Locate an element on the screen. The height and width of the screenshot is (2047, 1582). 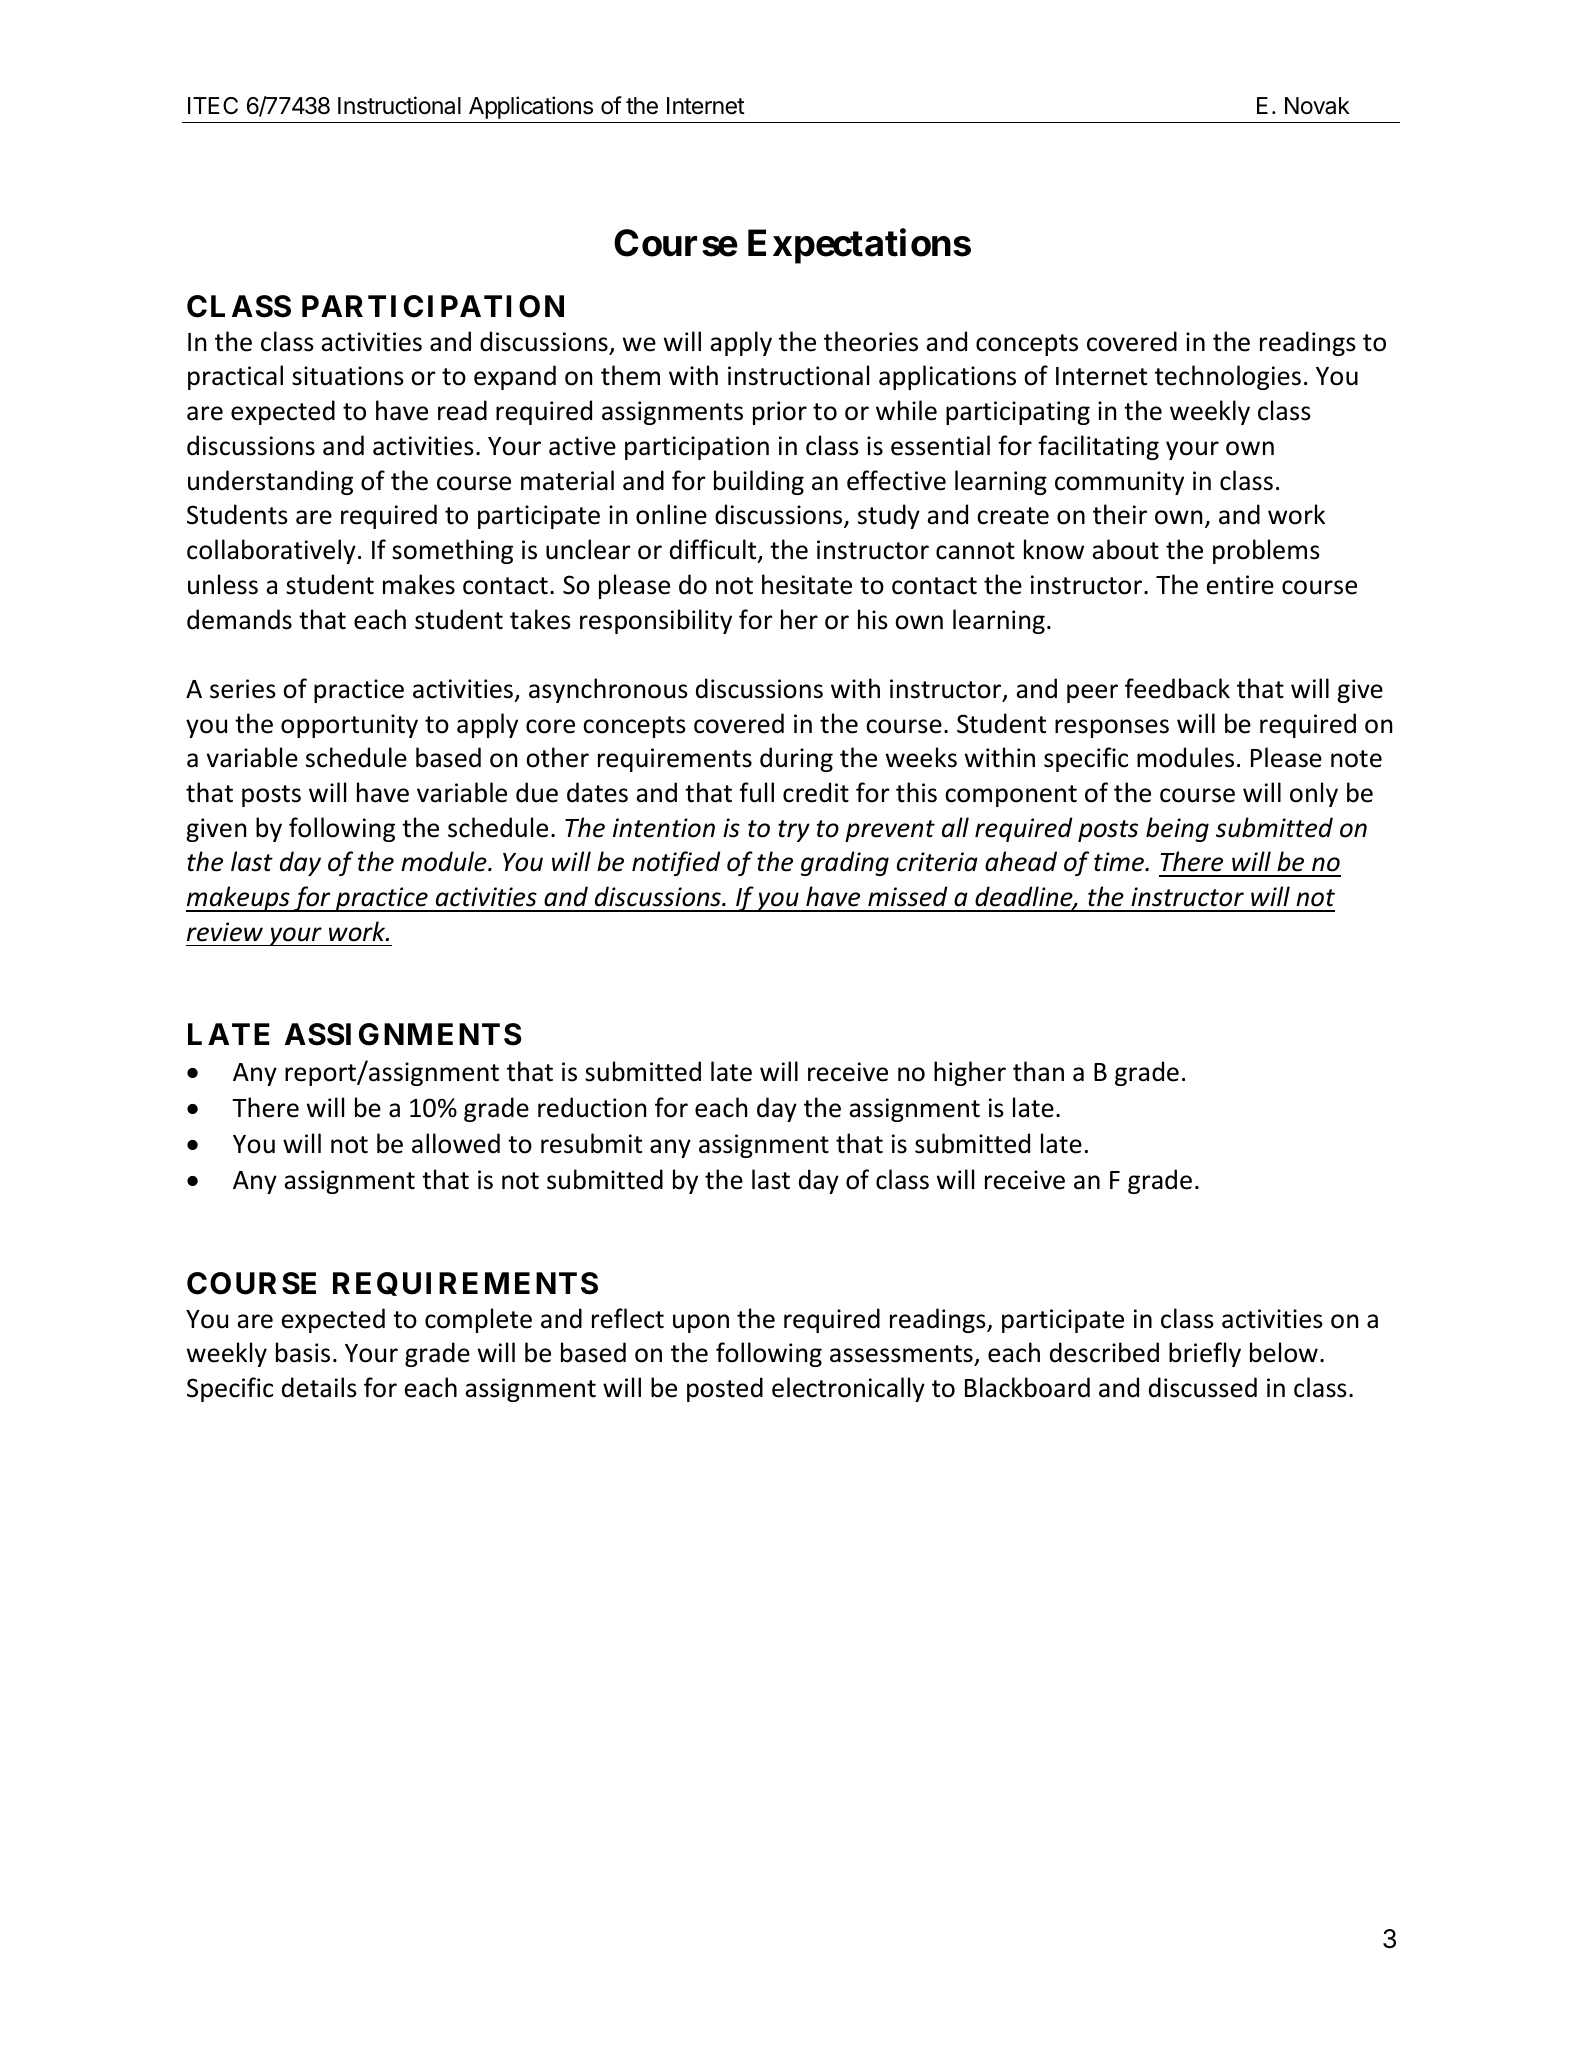
electronically is located at coordinates (848, 1389).
